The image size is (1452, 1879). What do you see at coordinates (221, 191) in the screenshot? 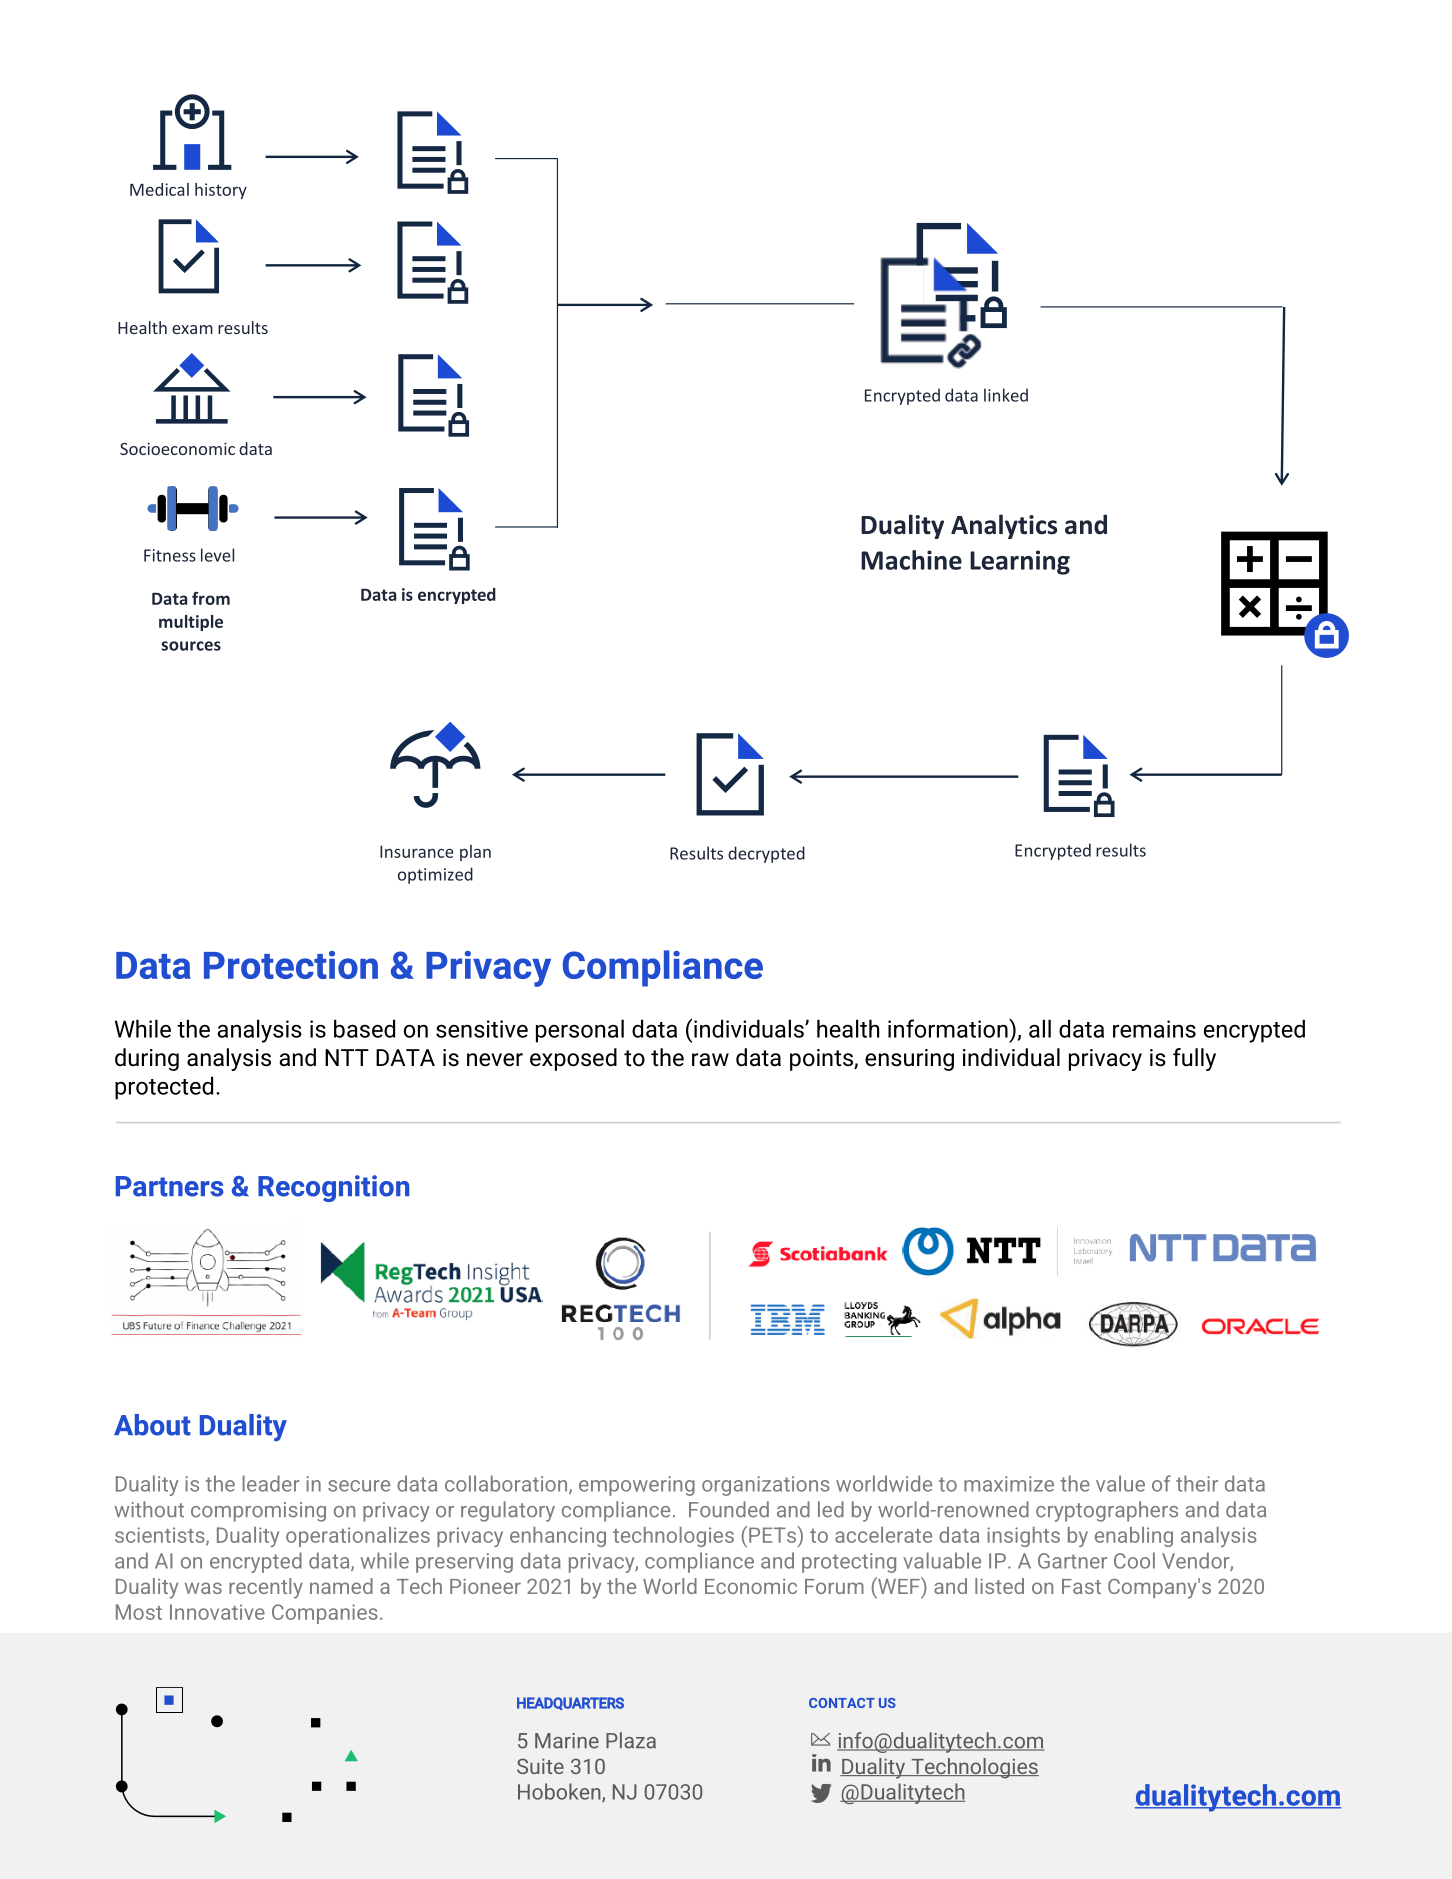
I see `history` at bounding box center [221, 191].
